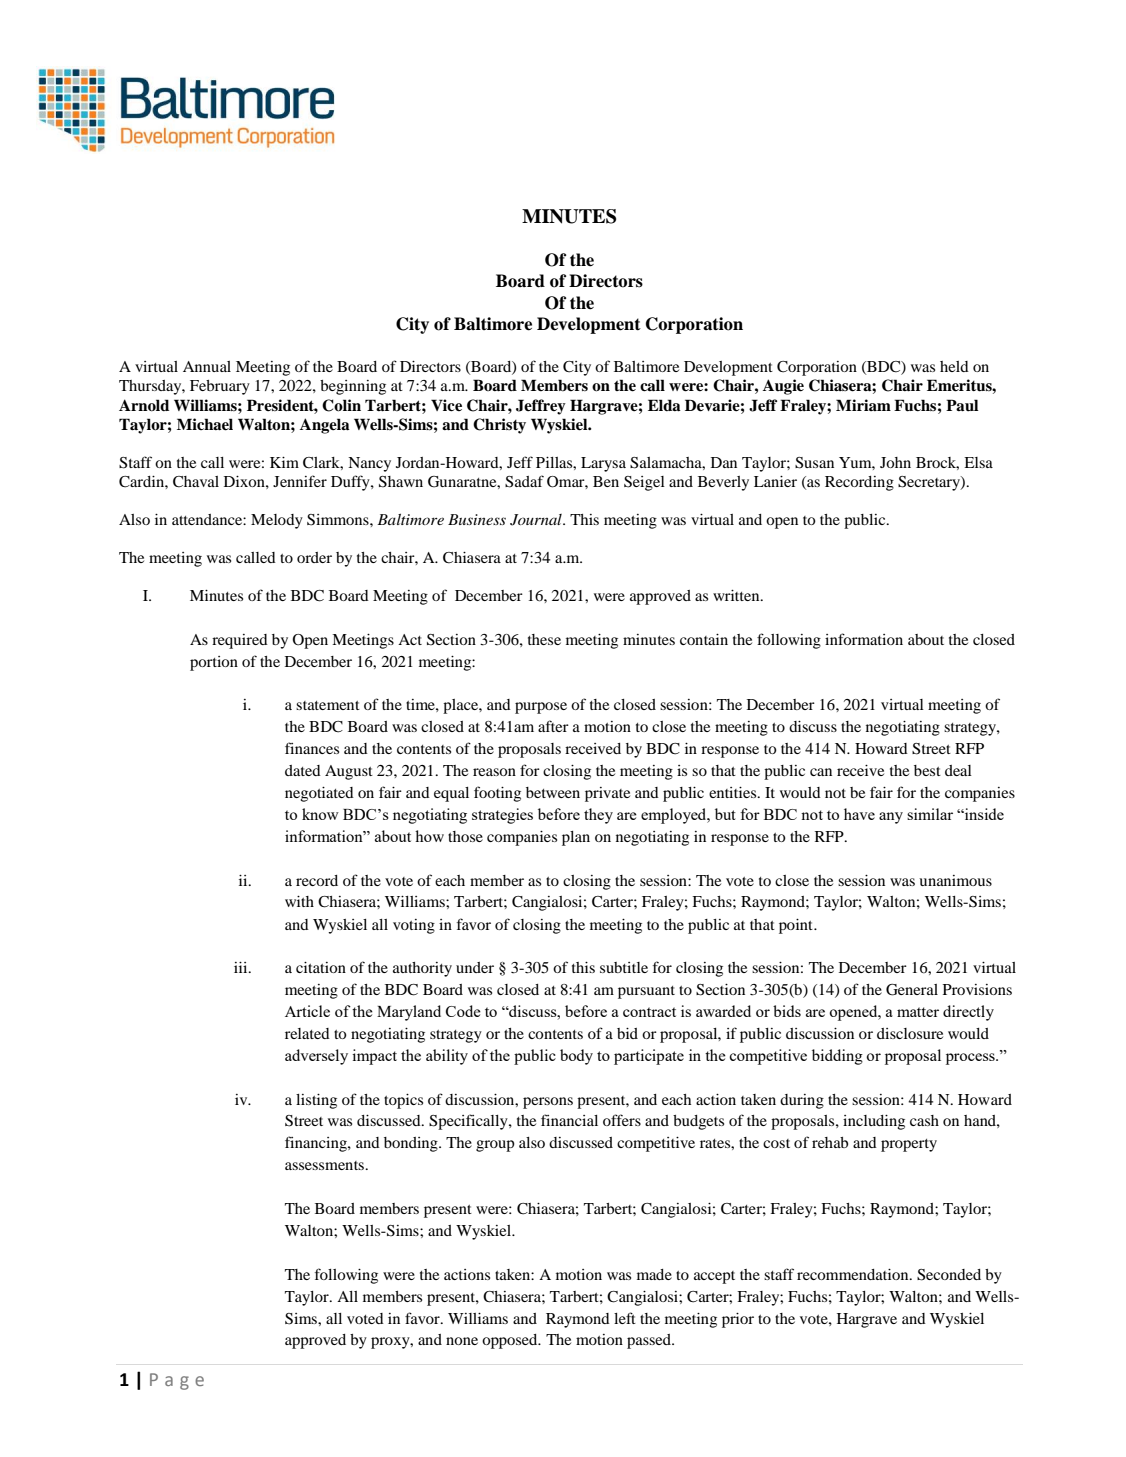  Describe the element at coordinates (541, 708) in the screenshot. I see `purpose` at that location.
